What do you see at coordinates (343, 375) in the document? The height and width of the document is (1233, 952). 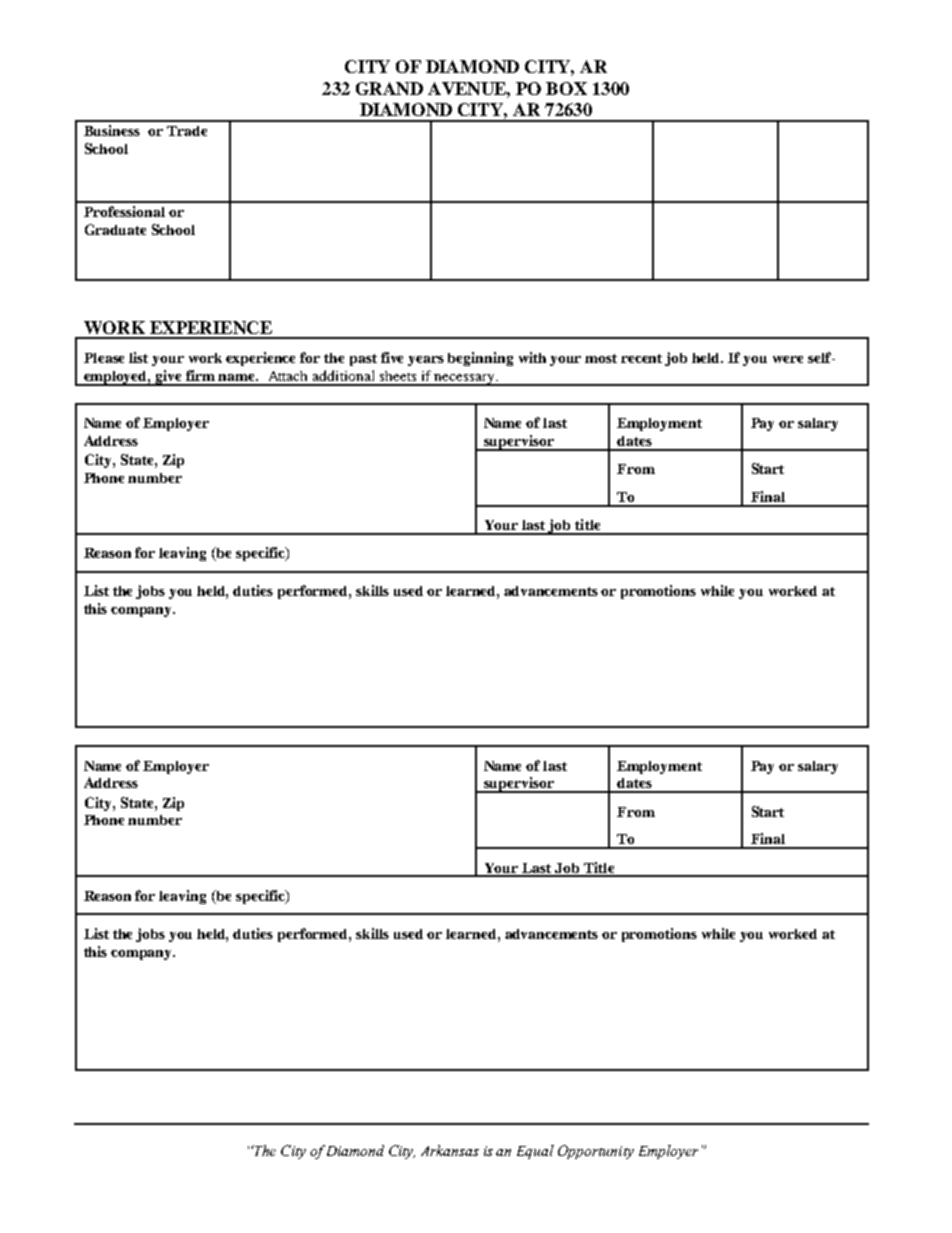 I see `additional` at bounding box center [343, 375].
